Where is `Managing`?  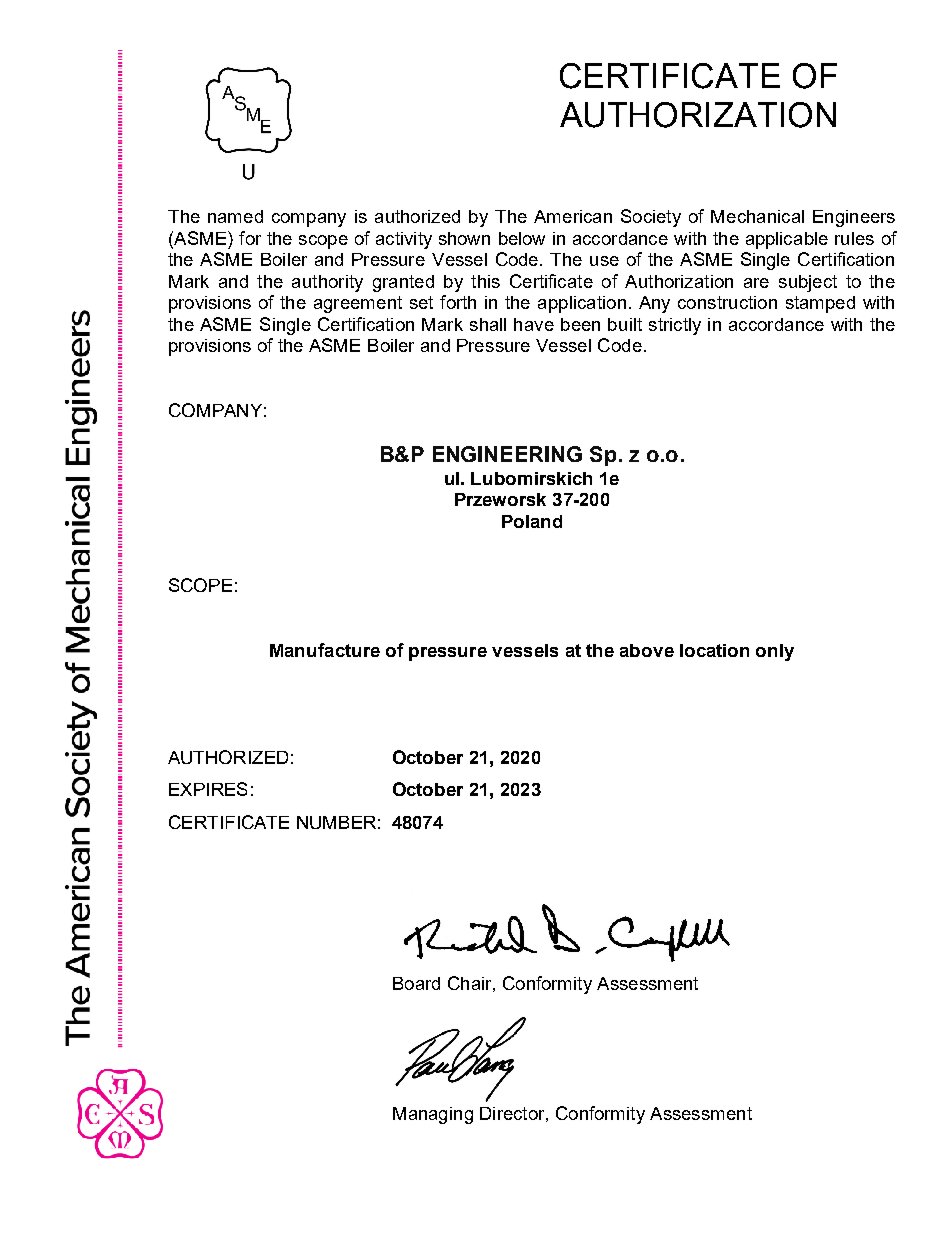
Managing is located at coordinates (433, 1115).
